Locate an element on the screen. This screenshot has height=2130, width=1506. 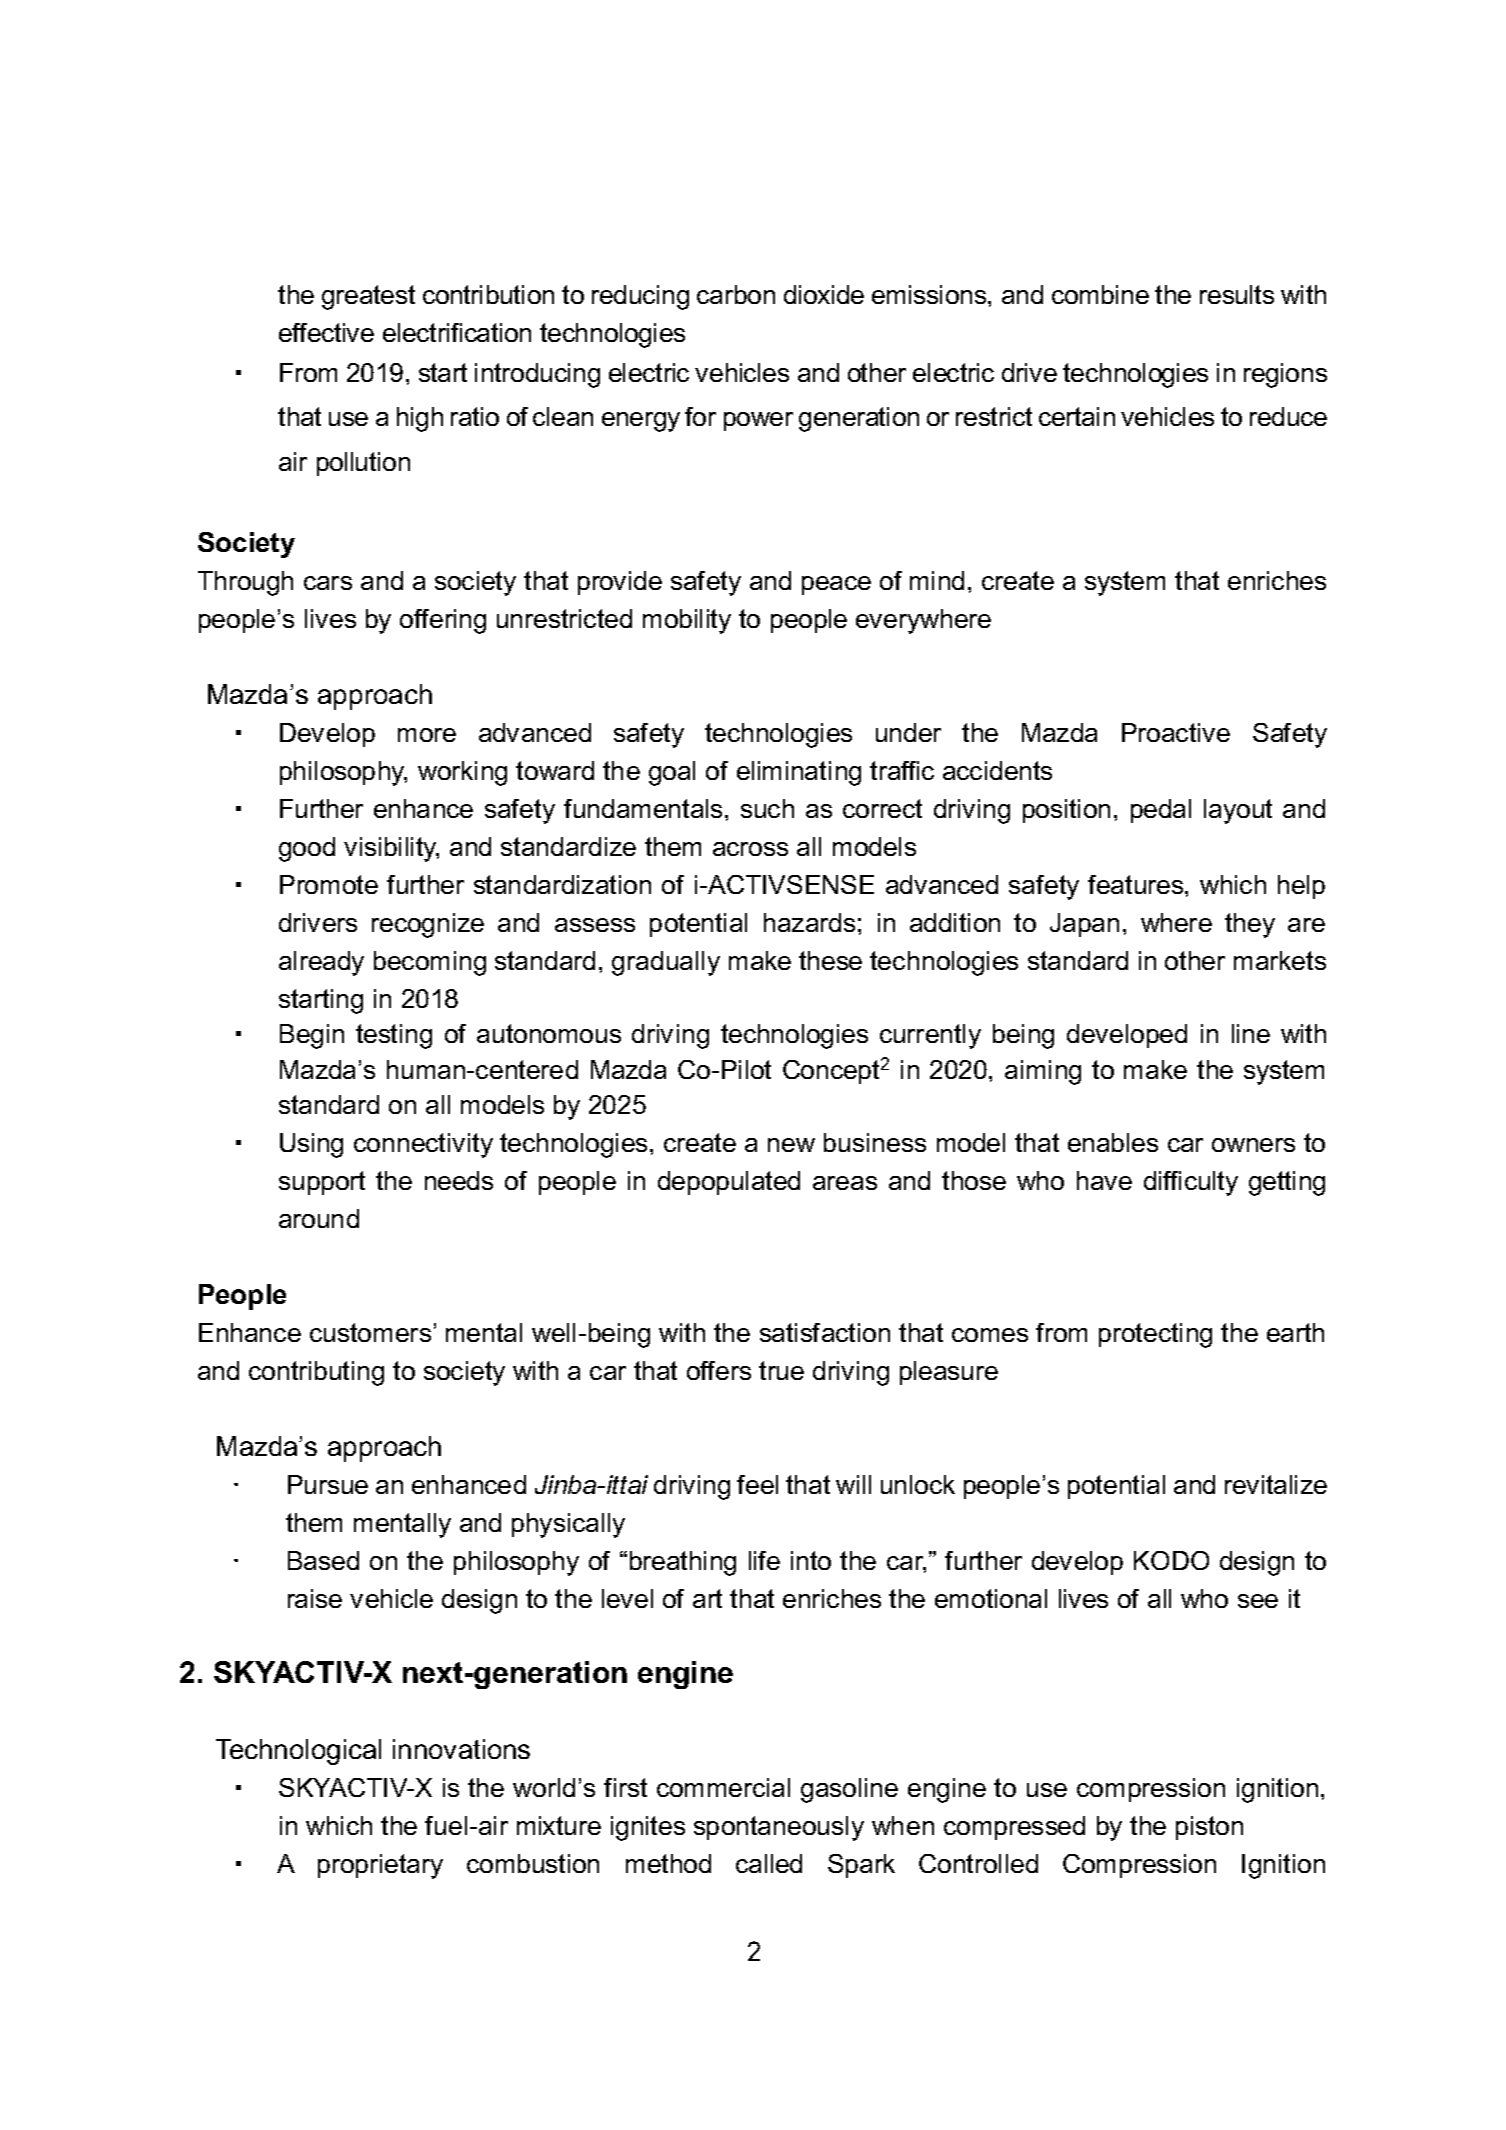
carbon is located at coordinates (736, 294).
